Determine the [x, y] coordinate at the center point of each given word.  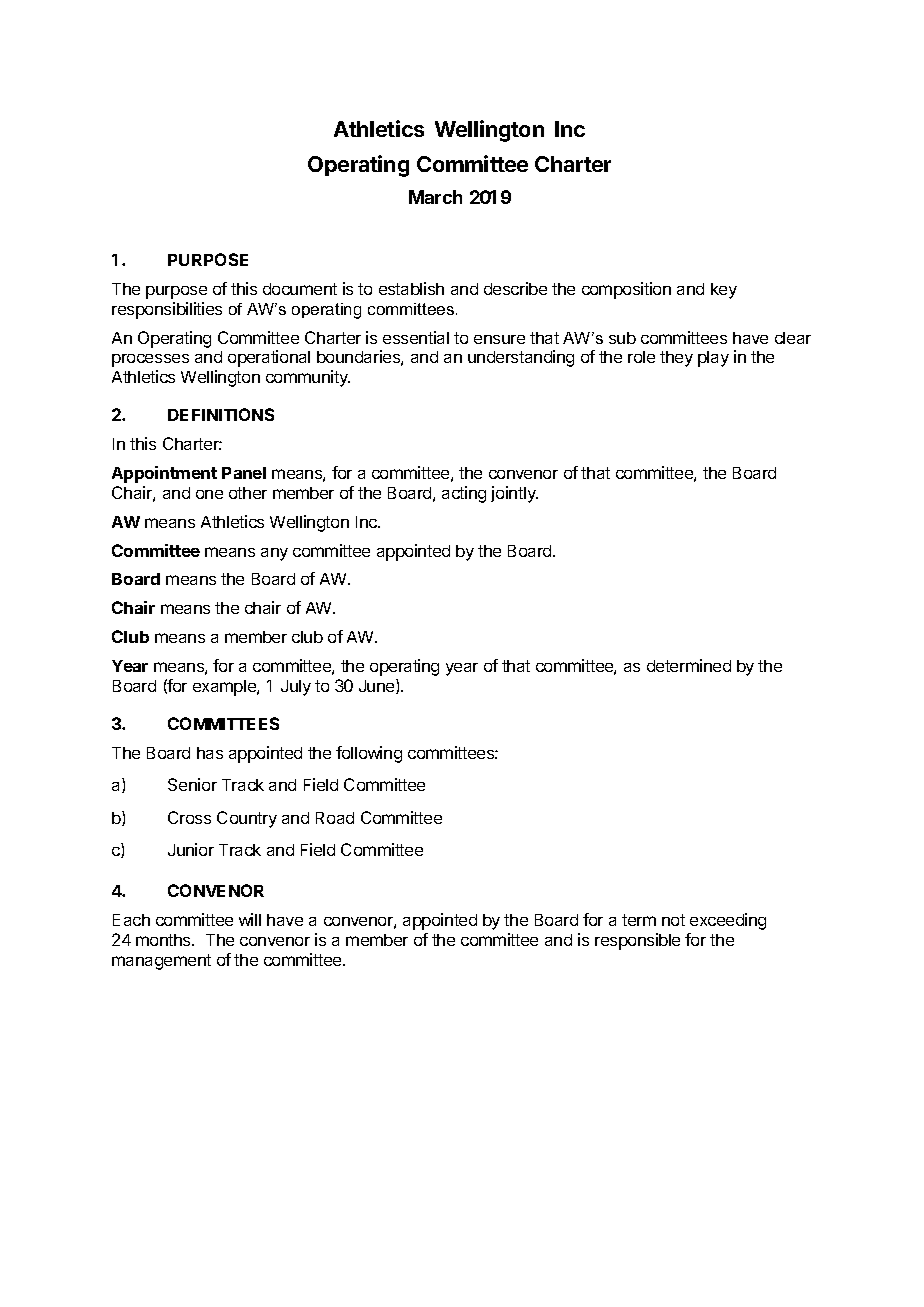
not [673, 920]
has [210, 753]
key [724, 291]
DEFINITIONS [221, 414]
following [369, 754]
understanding [521, 358]
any [274, 554]
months [164, 940]
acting [464, 494]
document [300, 289]
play [713, 359]
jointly [514, 494]
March [435, 197]
